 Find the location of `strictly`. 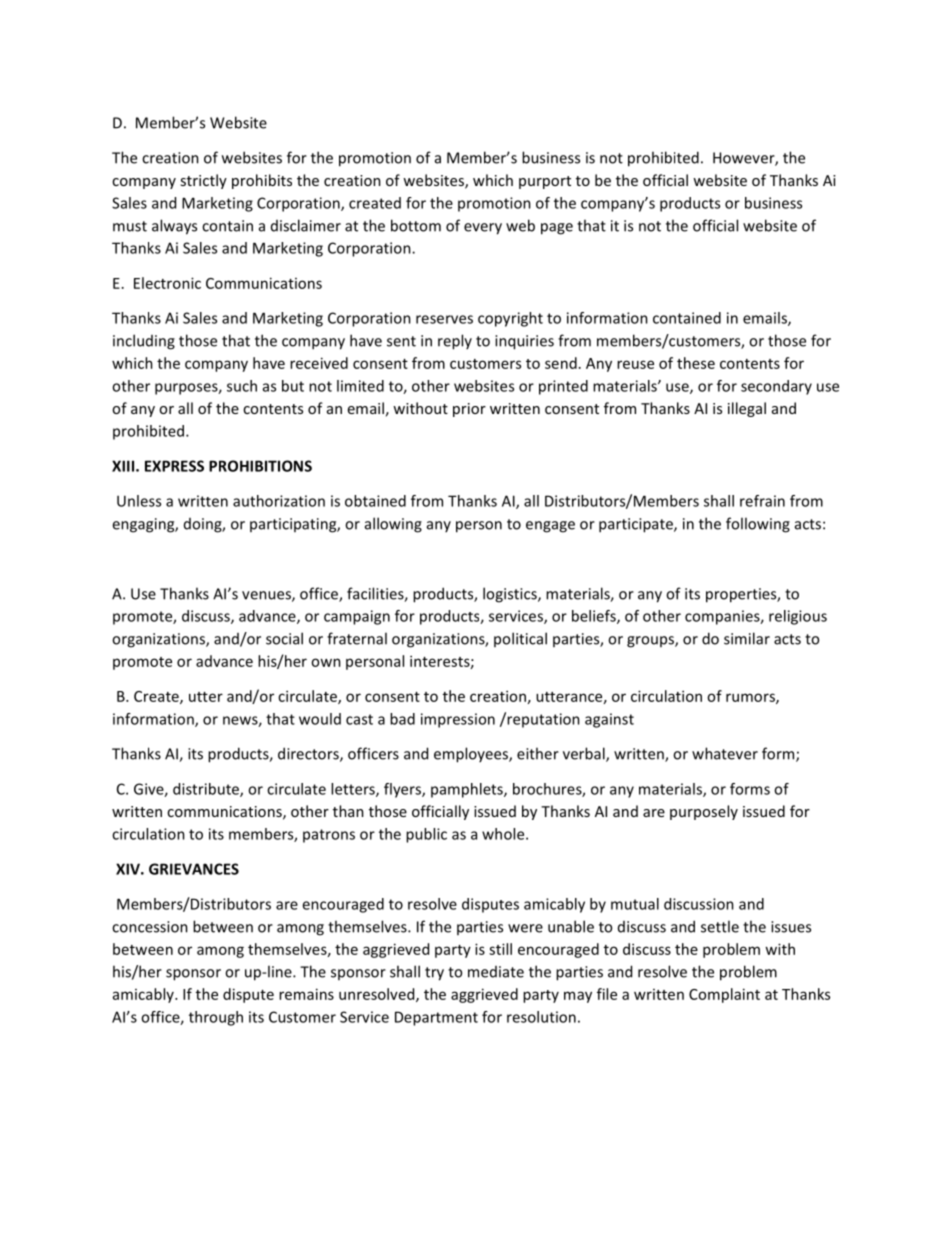

strictly is located at coordinates (203, 181).
